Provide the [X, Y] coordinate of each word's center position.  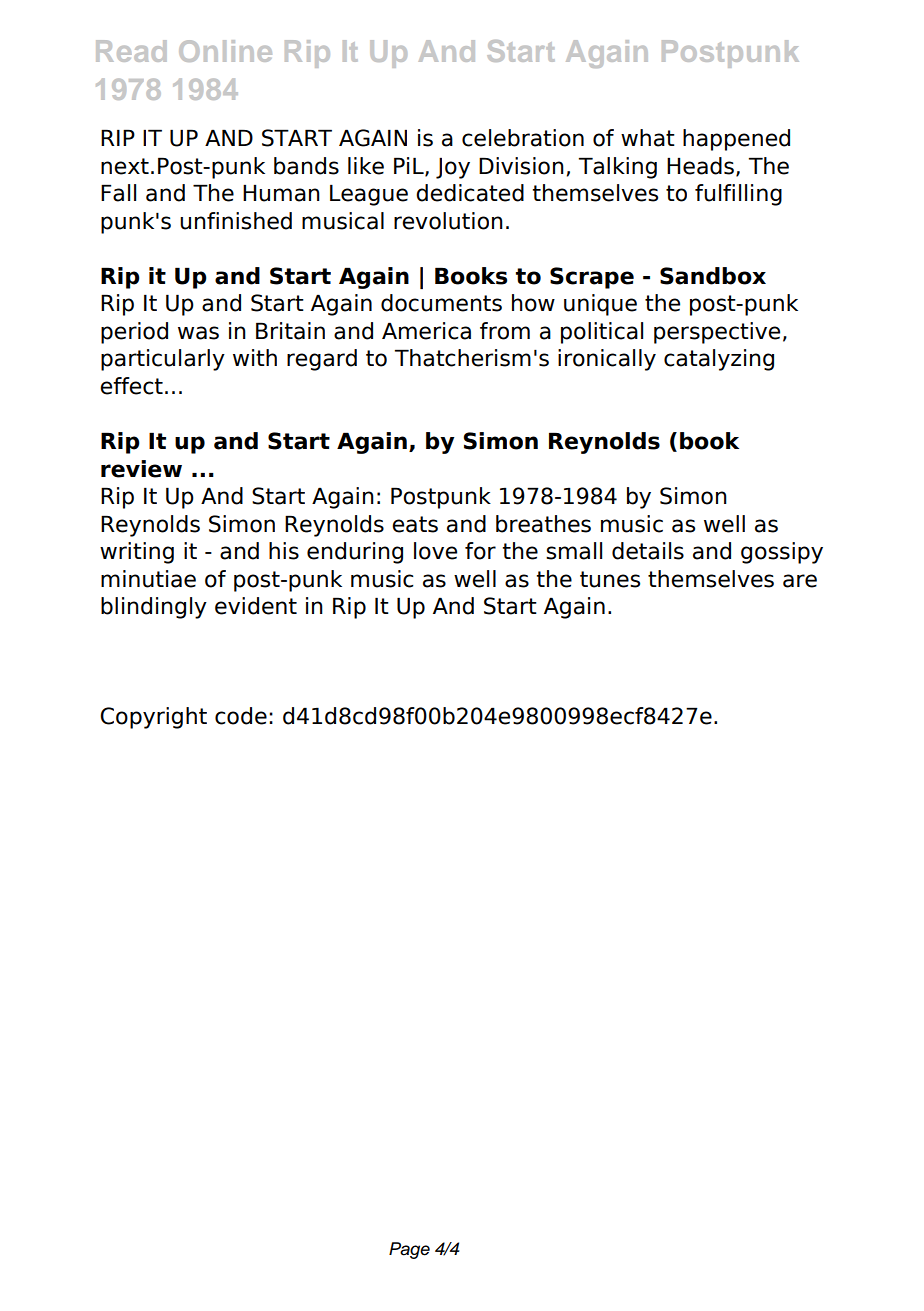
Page [409, 1250]
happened [736, 140]
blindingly [154, 608]
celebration [523, 138]
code [241, 716]
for [480, 551]
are [800, 581]
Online [225, 51]
